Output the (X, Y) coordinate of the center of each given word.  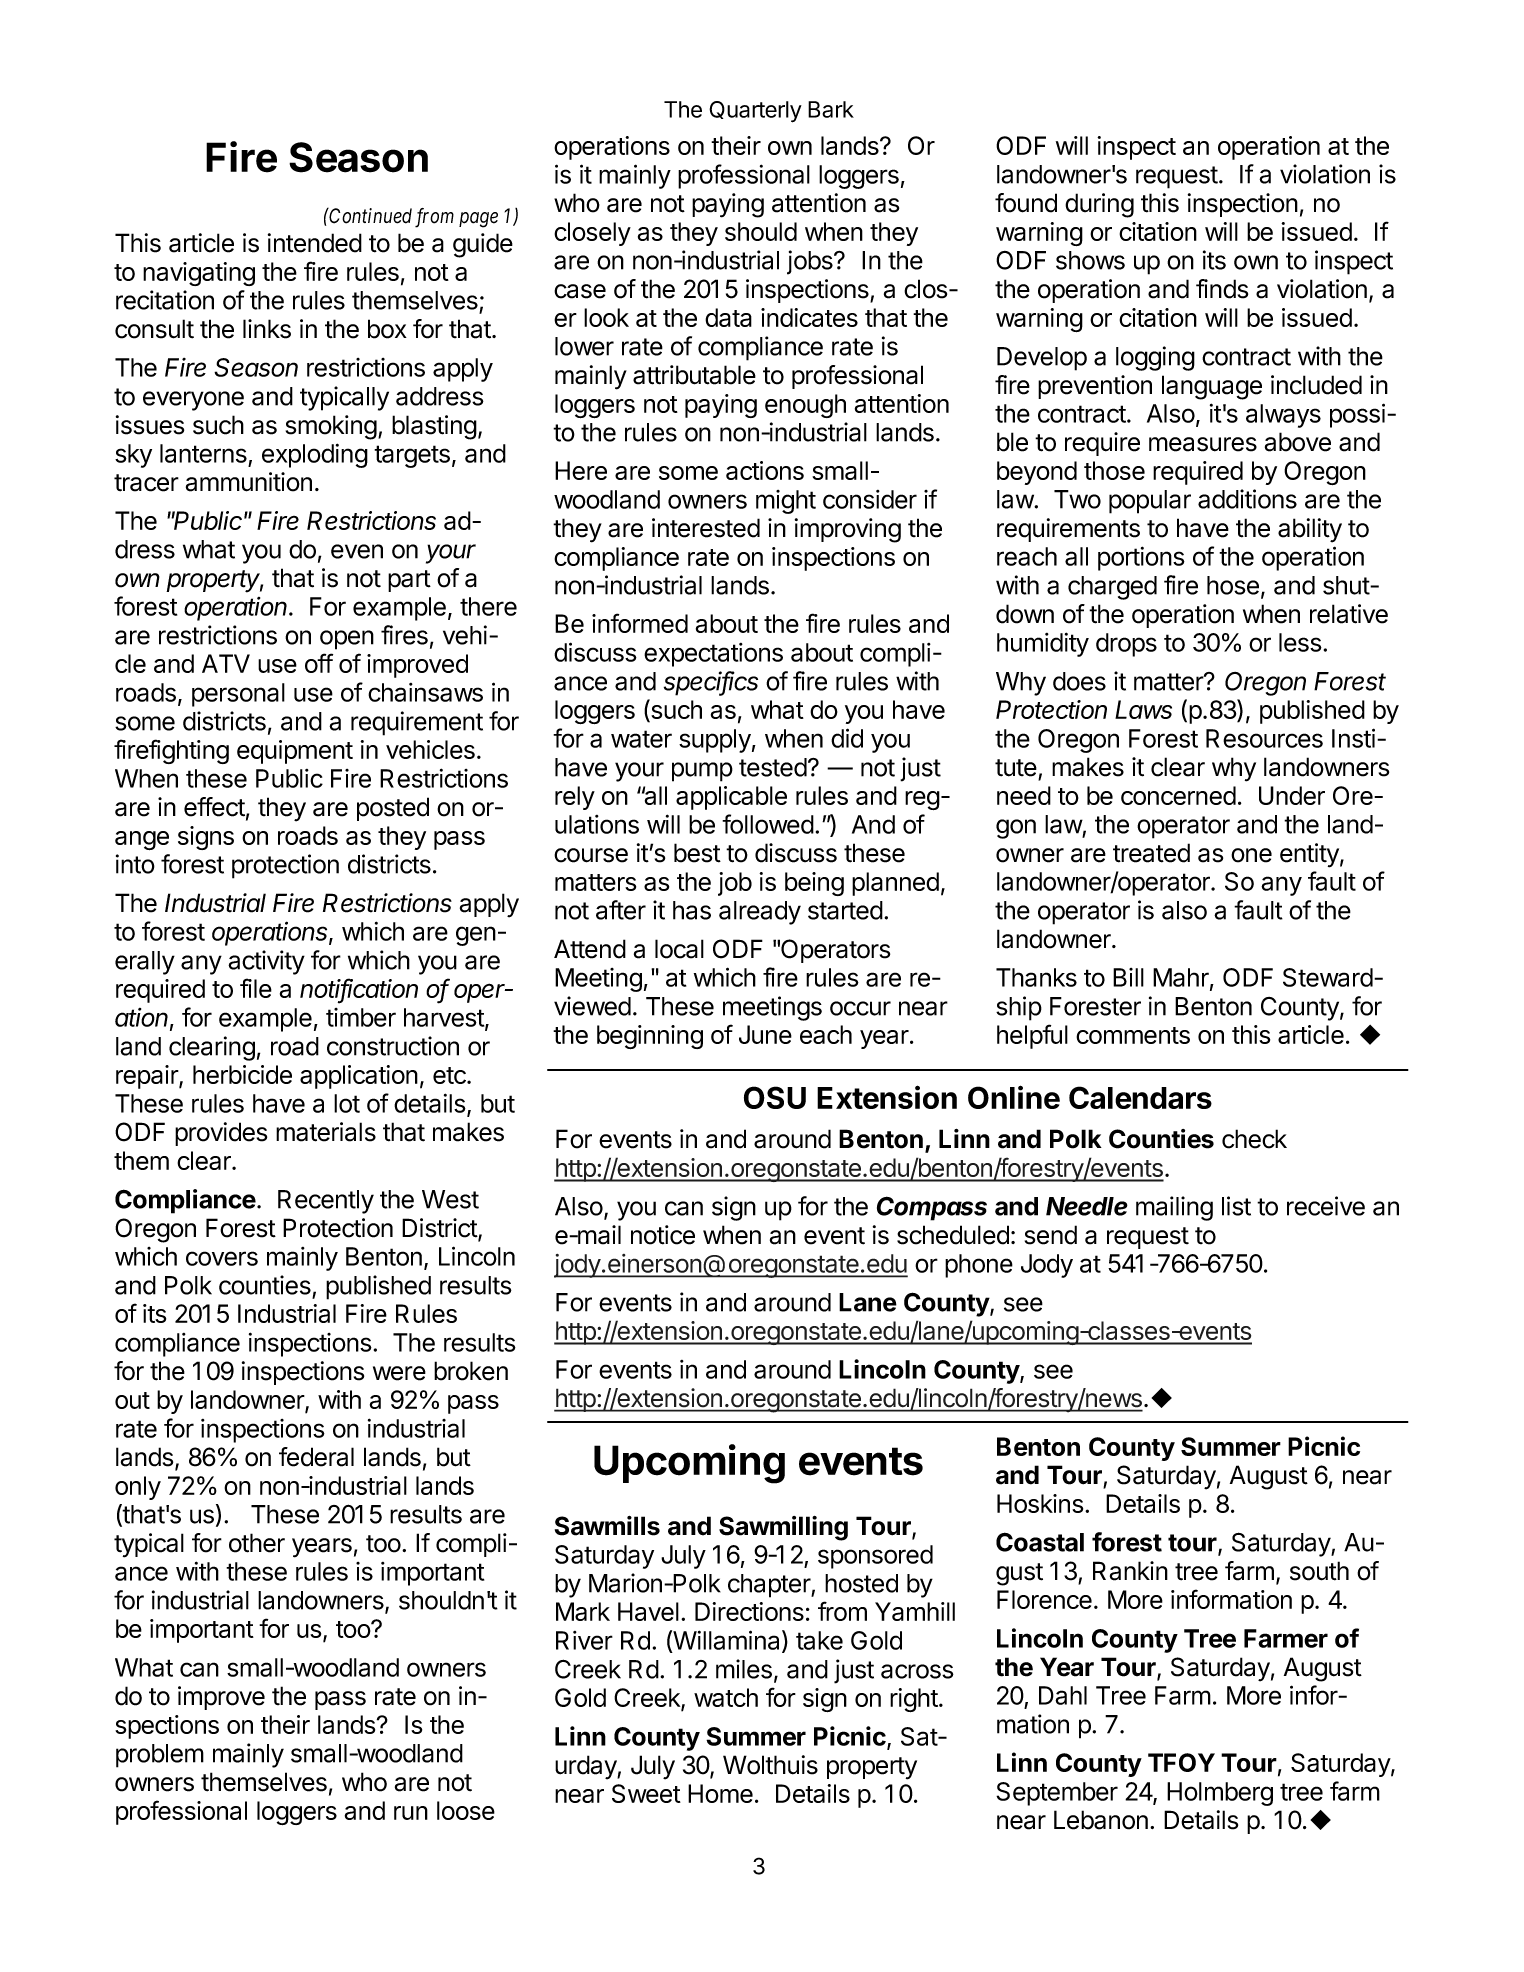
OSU (775, 1097)
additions (1247, 499)
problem (160, 1756)
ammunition (249, 482)
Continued (370, 216)
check (1254, 1139)
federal (316, 1457)
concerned (1178, 795)
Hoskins (1040, 1503)
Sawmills (607, 1526)
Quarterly (755, 112)
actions (765, 470)
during (1099, 205)
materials (326, 1132)
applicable (731, 798)
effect (214, 807)
